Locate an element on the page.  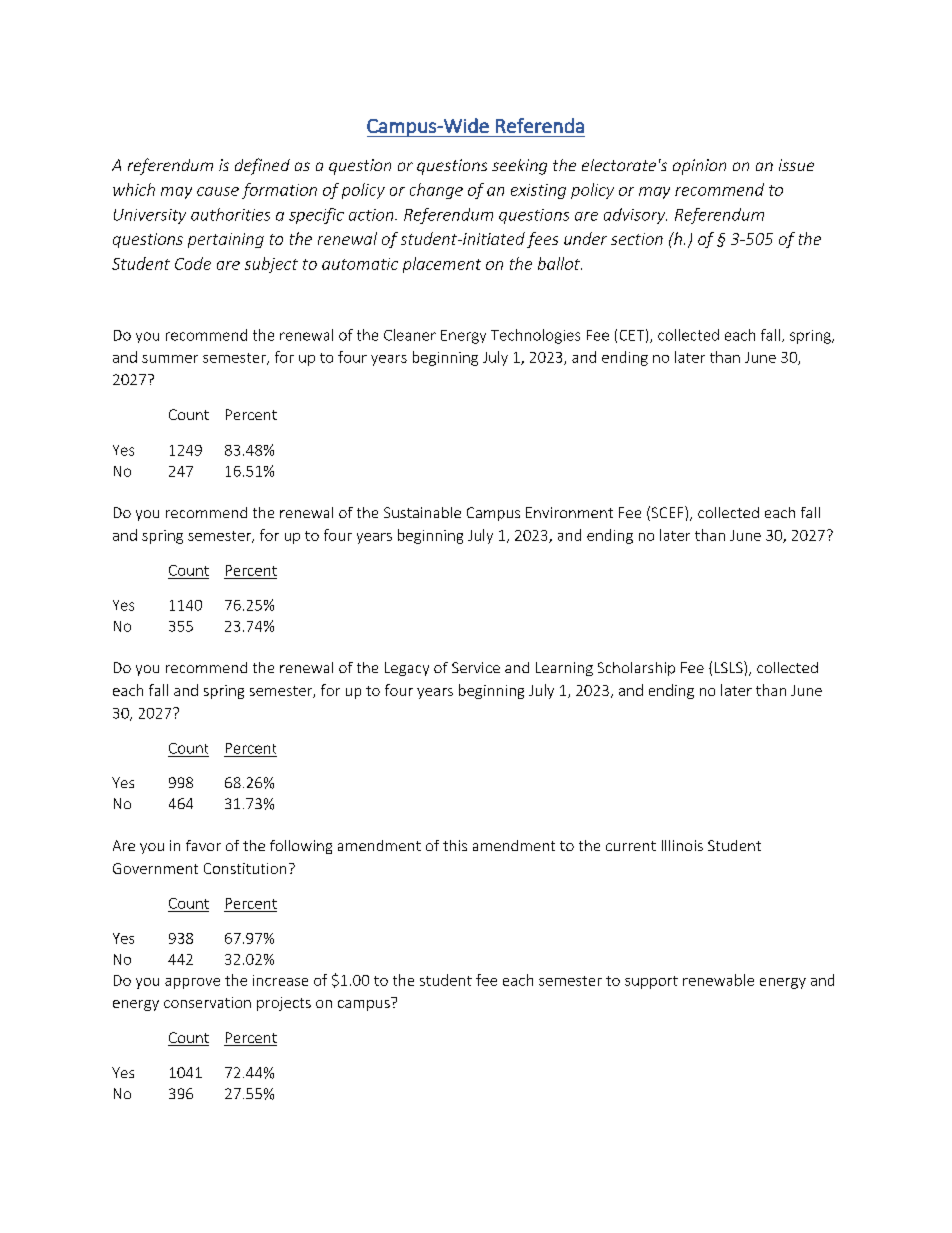
defined is located at coordinates (262, 166).
